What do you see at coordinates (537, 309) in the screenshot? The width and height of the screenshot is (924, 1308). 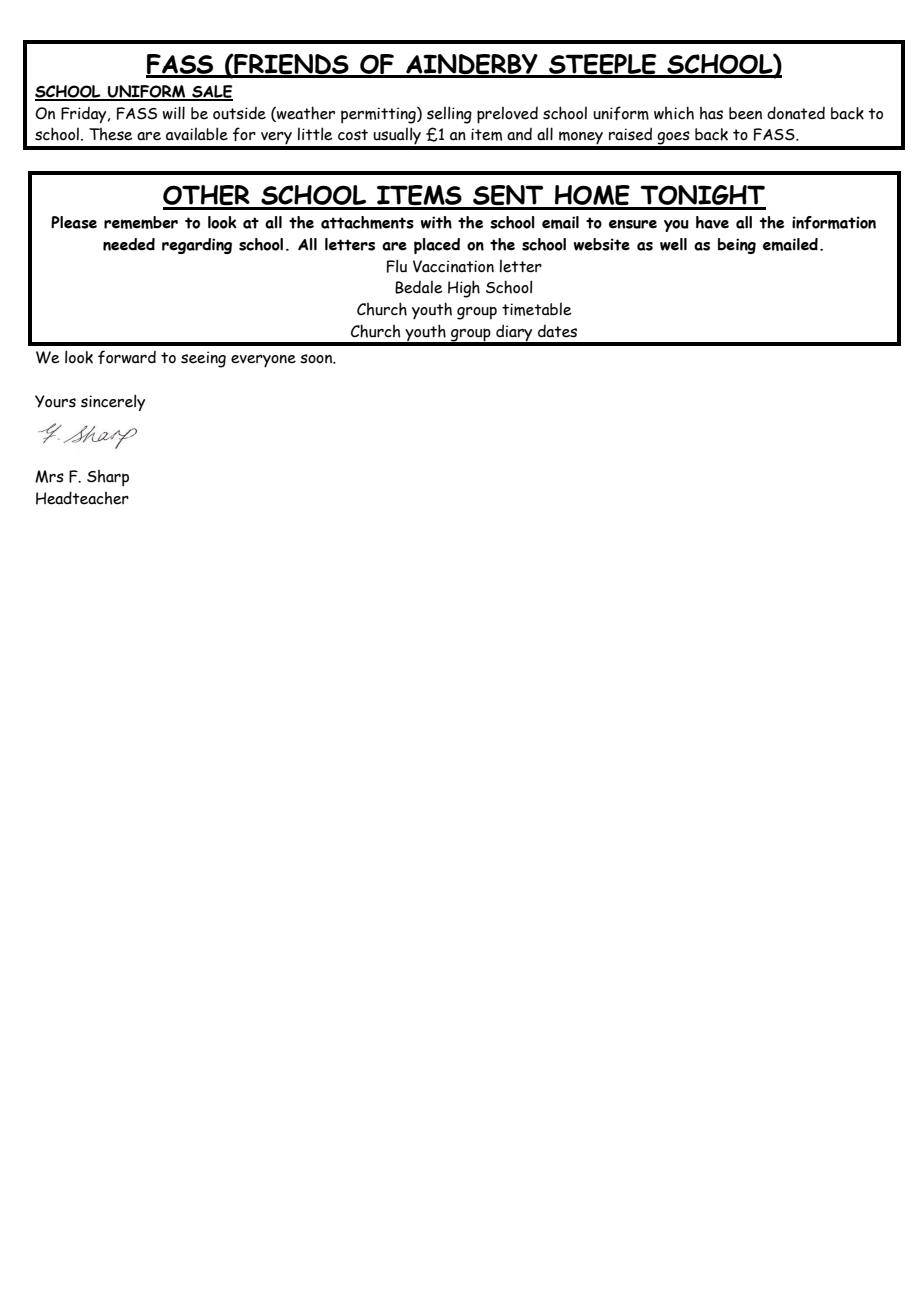 I see `timetable` at bounding box center [537, 309].
